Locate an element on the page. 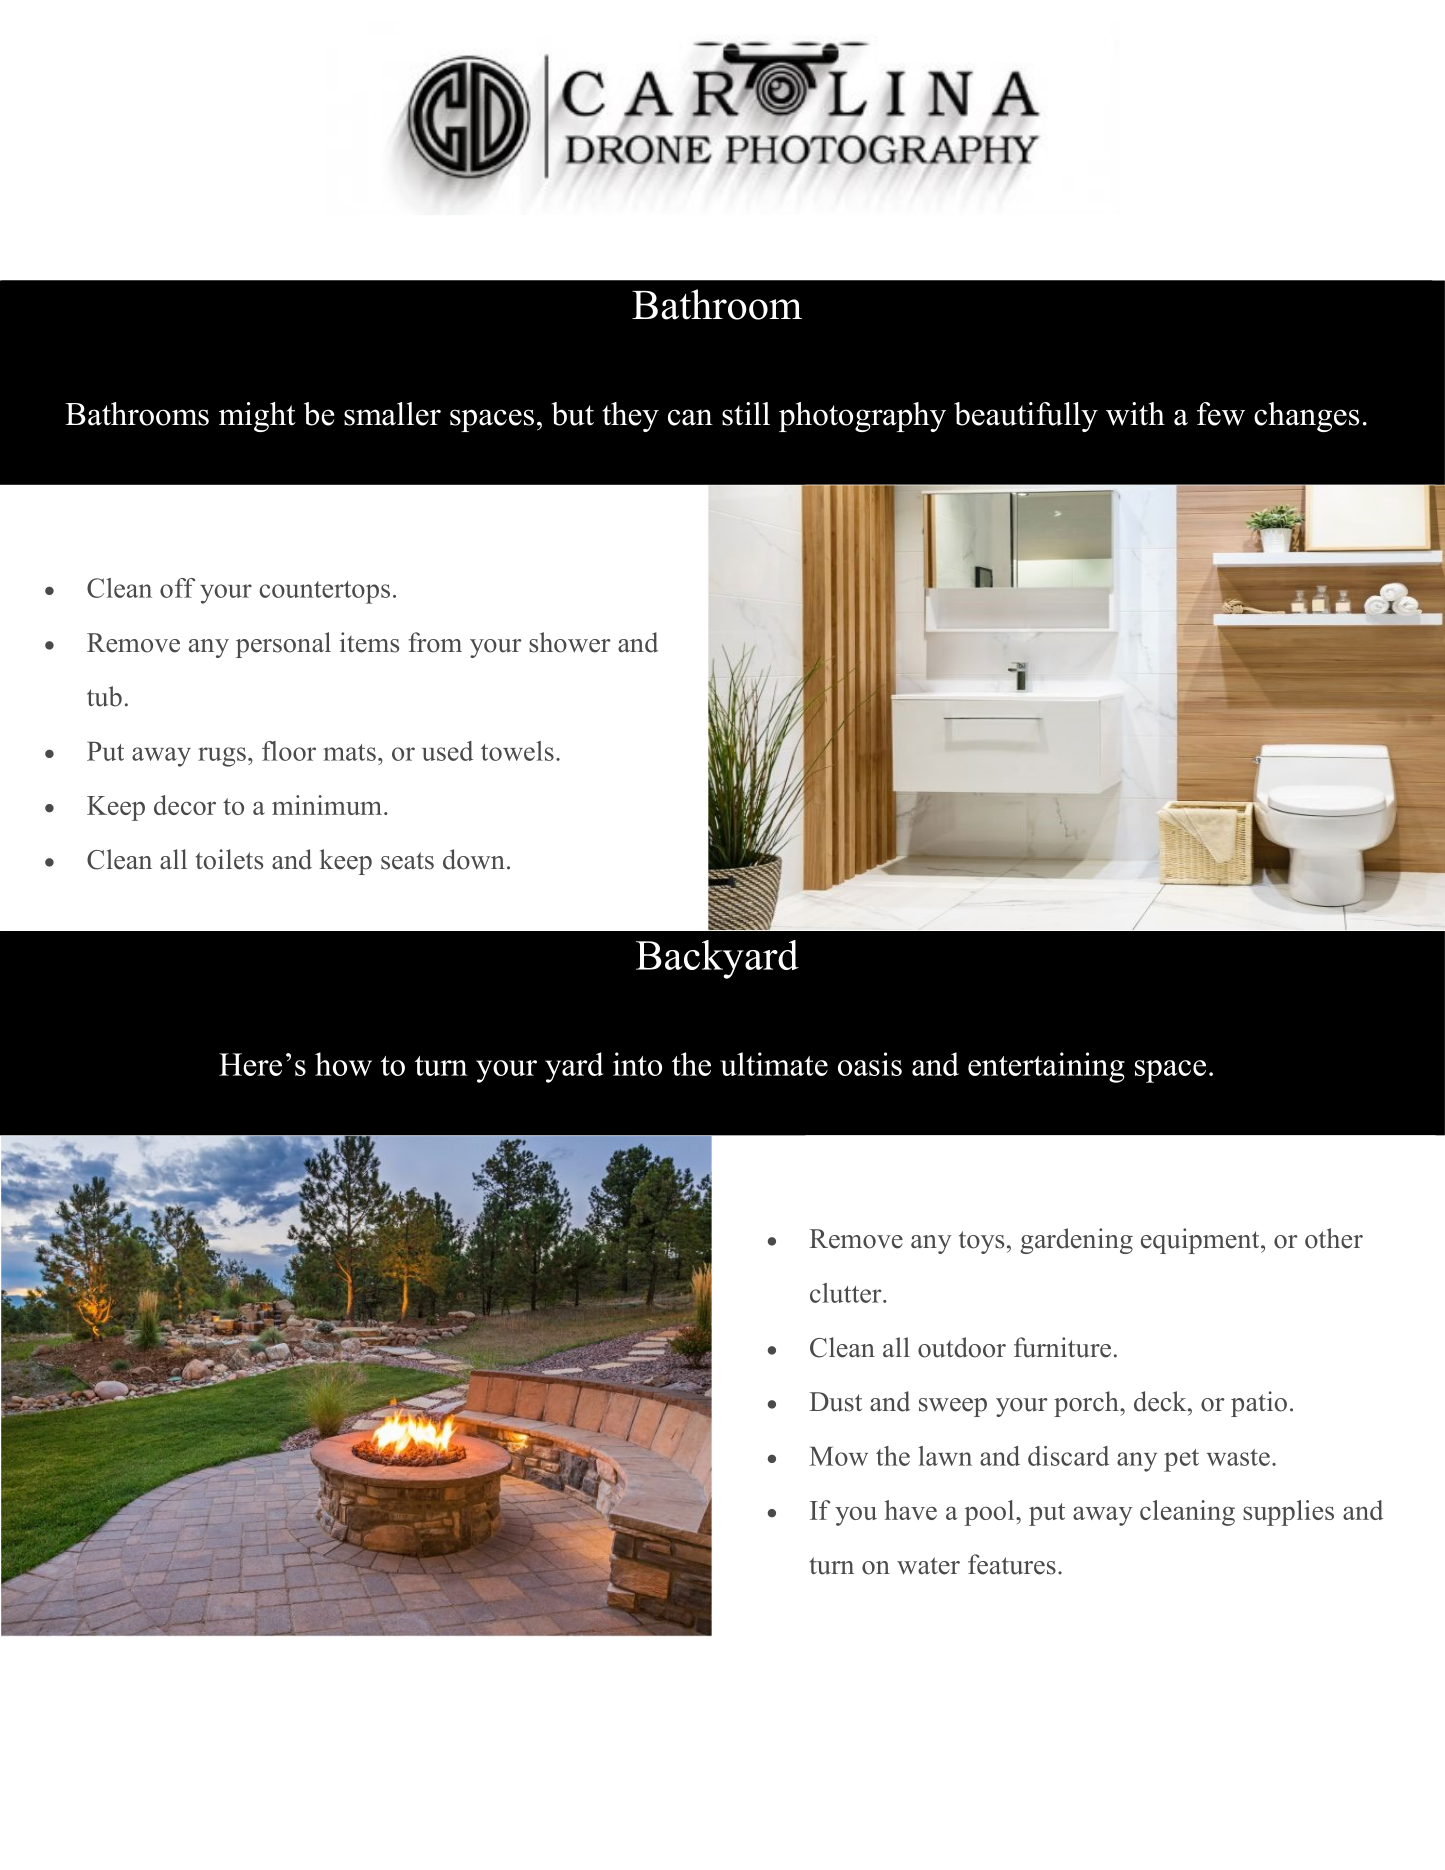 Image resolution: width=1445 pixels, height=1870 pixels. might is located at coordinates (257, 417).
